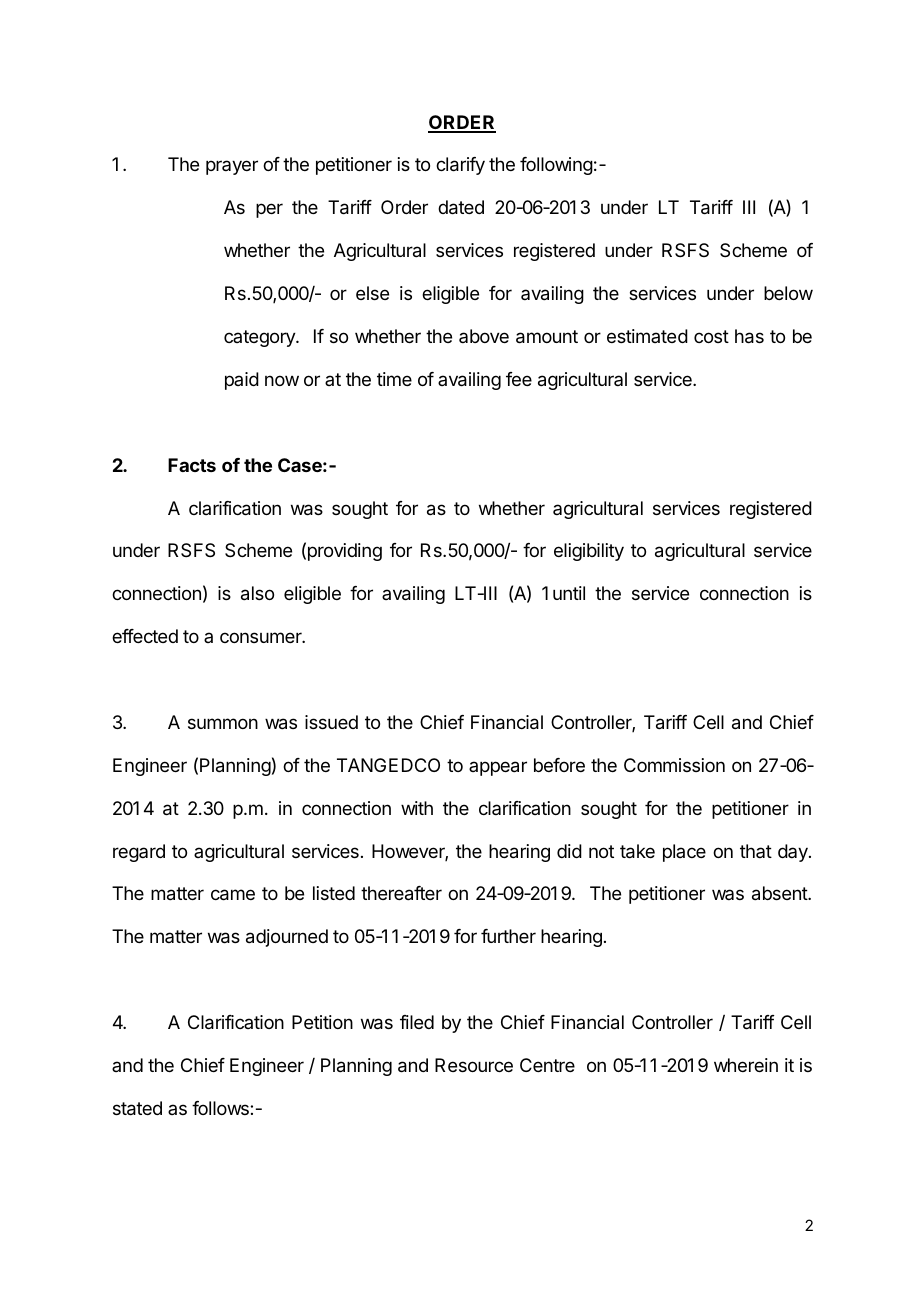  I want to click on stated, so click(137, 1108).
